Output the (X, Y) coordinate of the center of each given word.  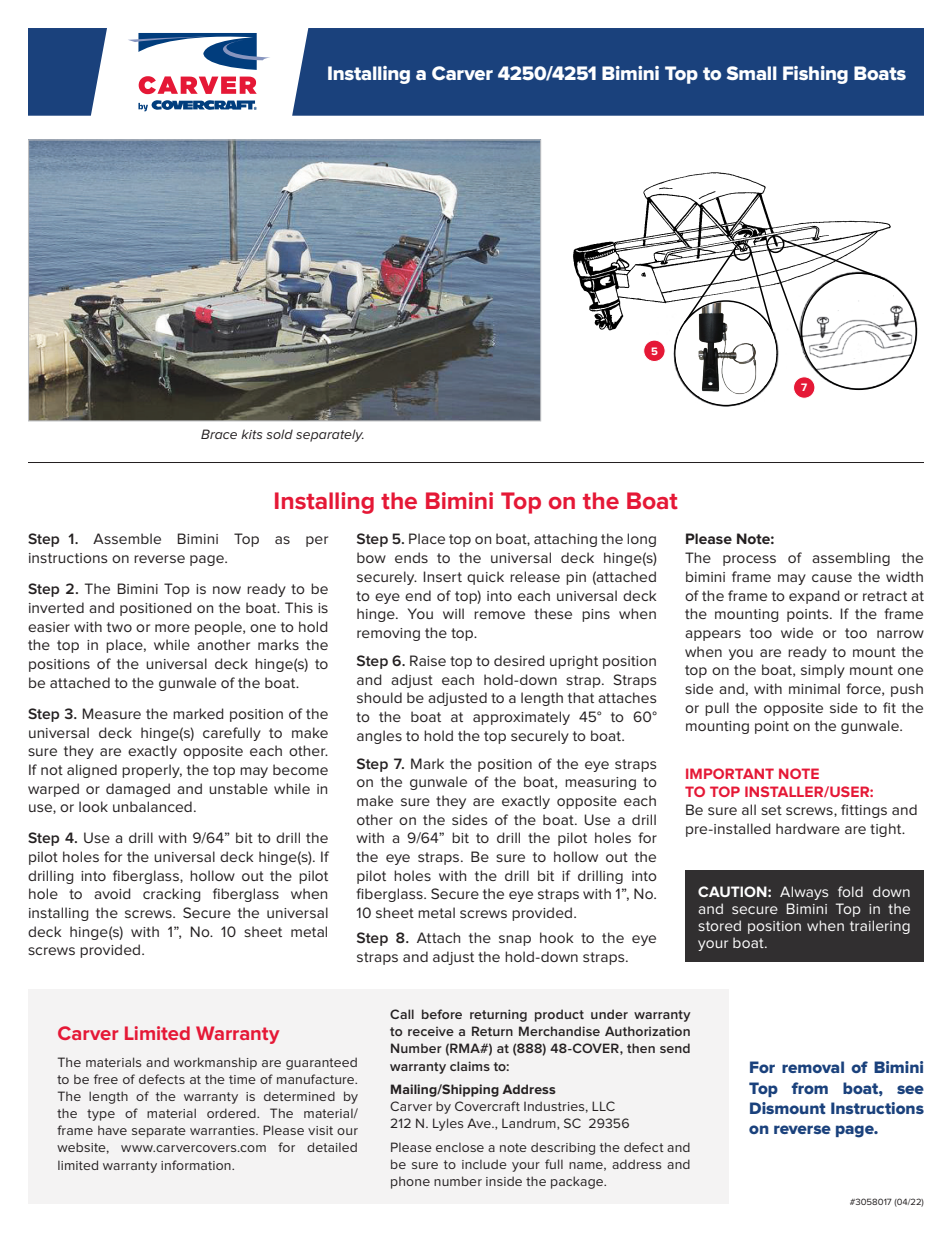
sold (279, 434)
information (197, 1165)
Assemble (127, 538)
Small (752, 73)
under (609, 1014)
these (553, 613)
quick (485, 578)
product (559, 1015)
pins (596, 615)
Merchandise (559, 1031)
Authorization (647, 1031)
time (242, 1079)
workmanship (215, 1063)
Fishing (815, 75)
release (535, 576)
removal (813, 1067)
